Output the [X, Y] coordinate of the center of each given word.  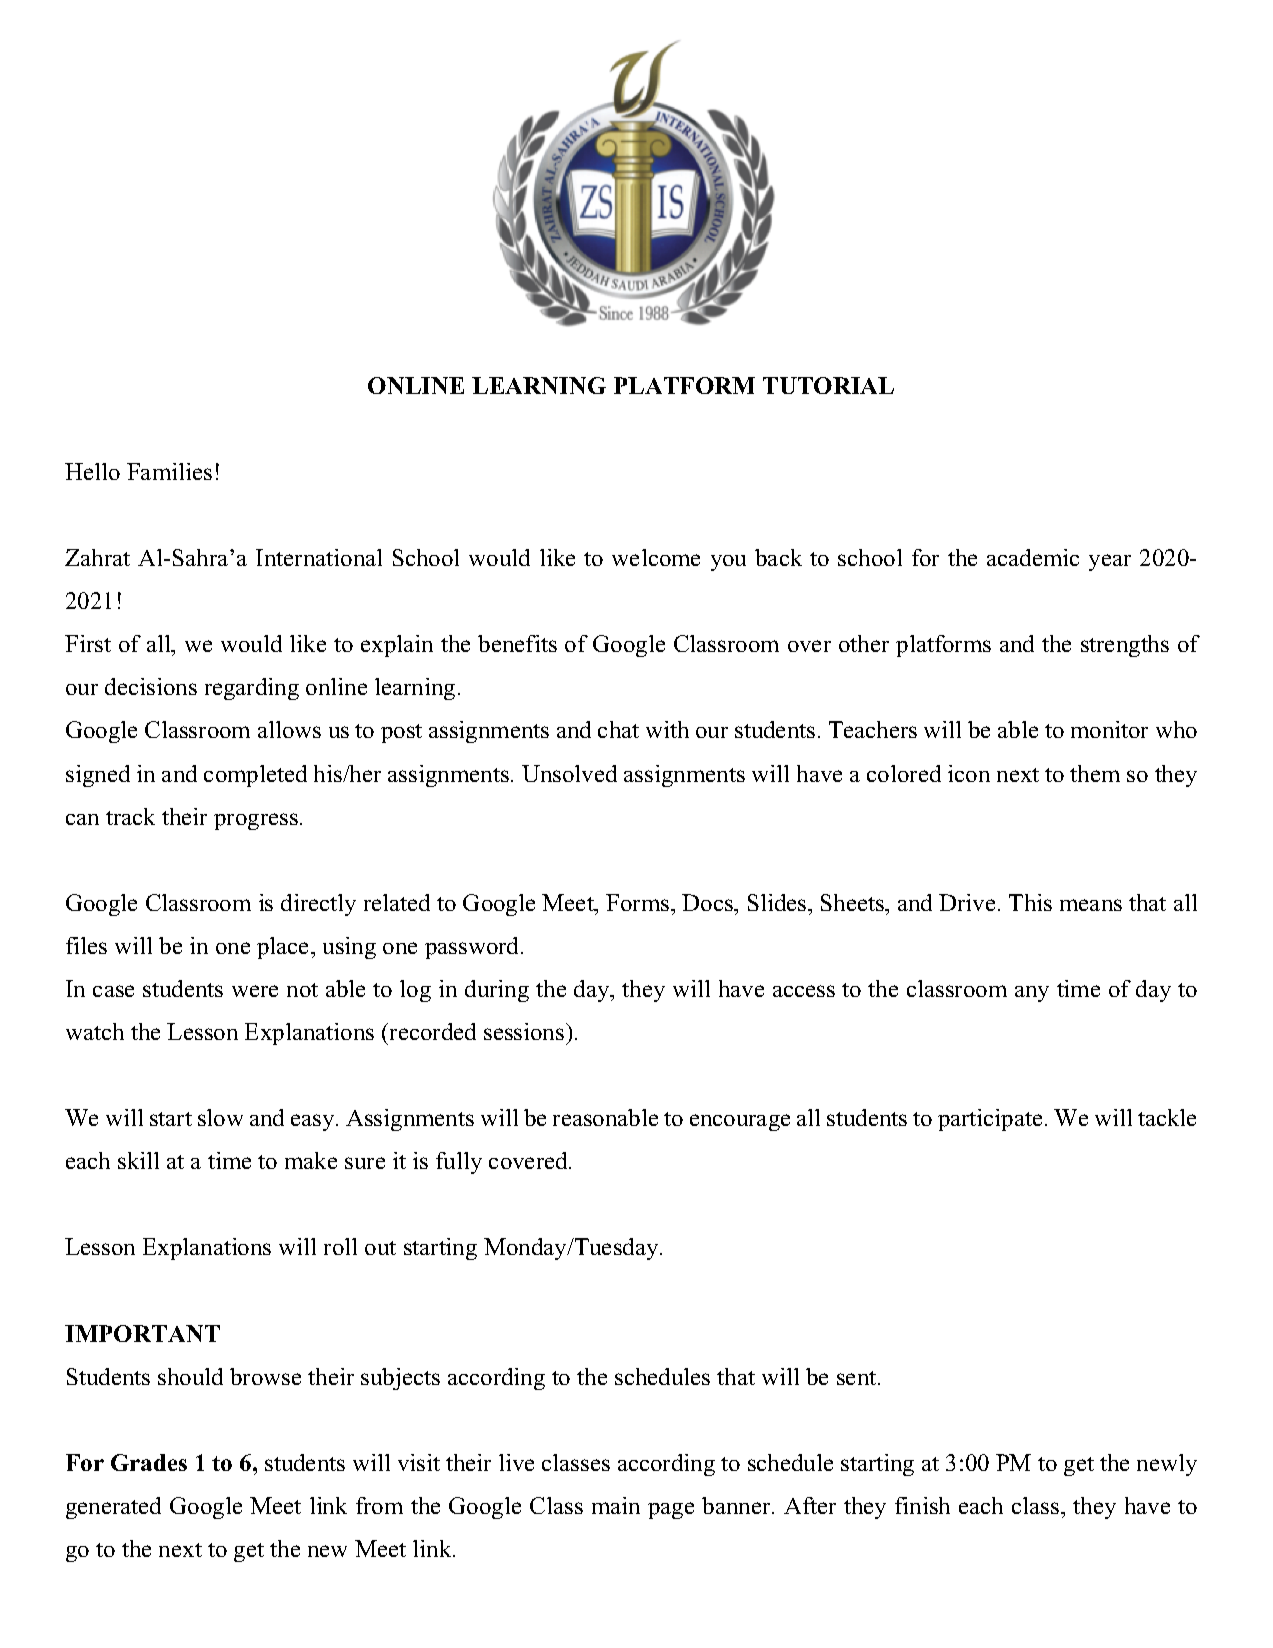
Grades [149, 1462]
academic [1033, 557]
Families [169, 471]
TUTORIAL [828, 385]
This [1030, 902]
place [284, 948]
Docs [709, 902]
